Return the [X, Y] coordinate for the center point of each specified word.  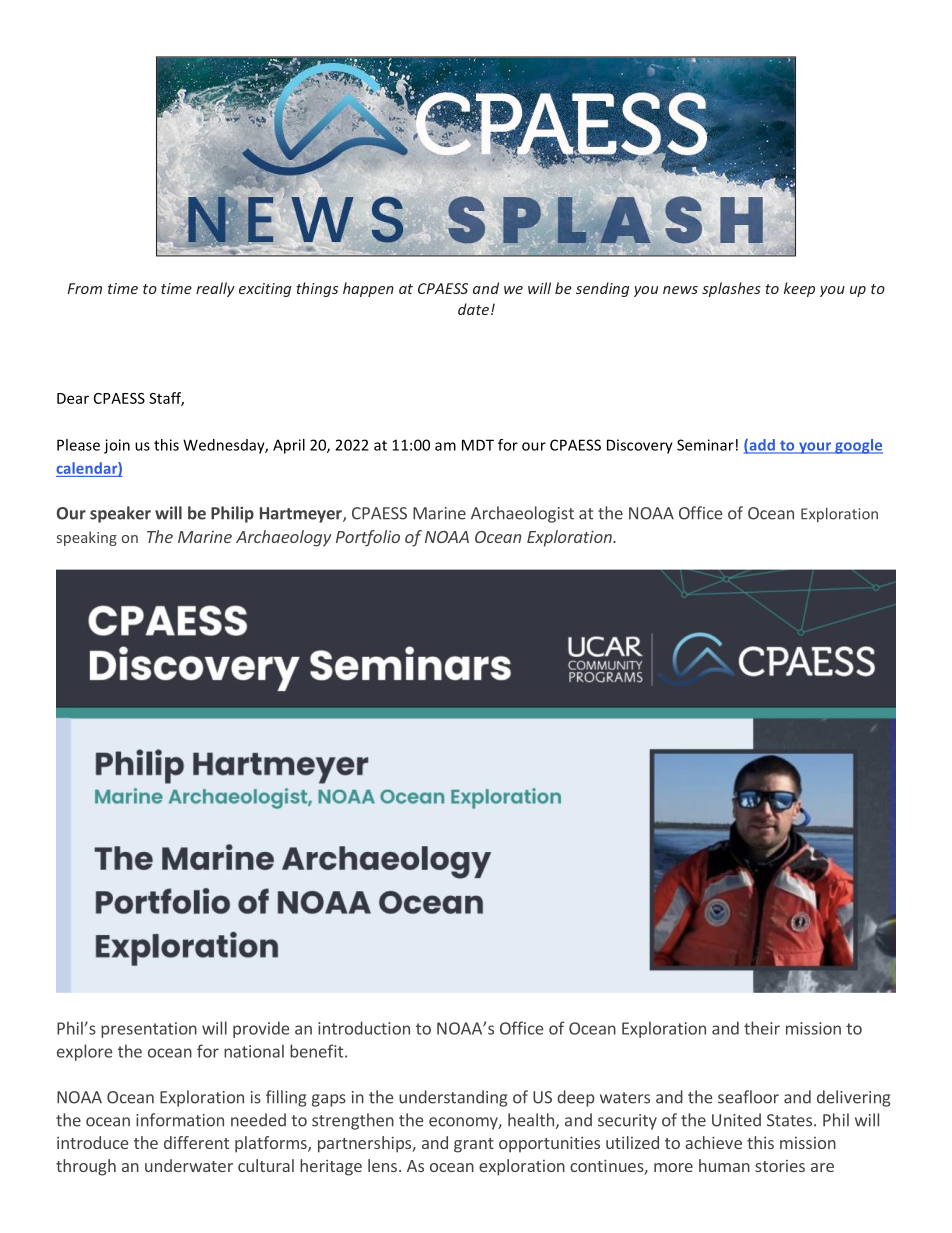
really [215, 289]
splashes [731, 289]
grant [474, 1145]
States [789, 1120]
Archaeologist [522, 514]
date [473, 309]
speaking [87, 538]
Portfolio [368, 538]
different [196, 1142]
